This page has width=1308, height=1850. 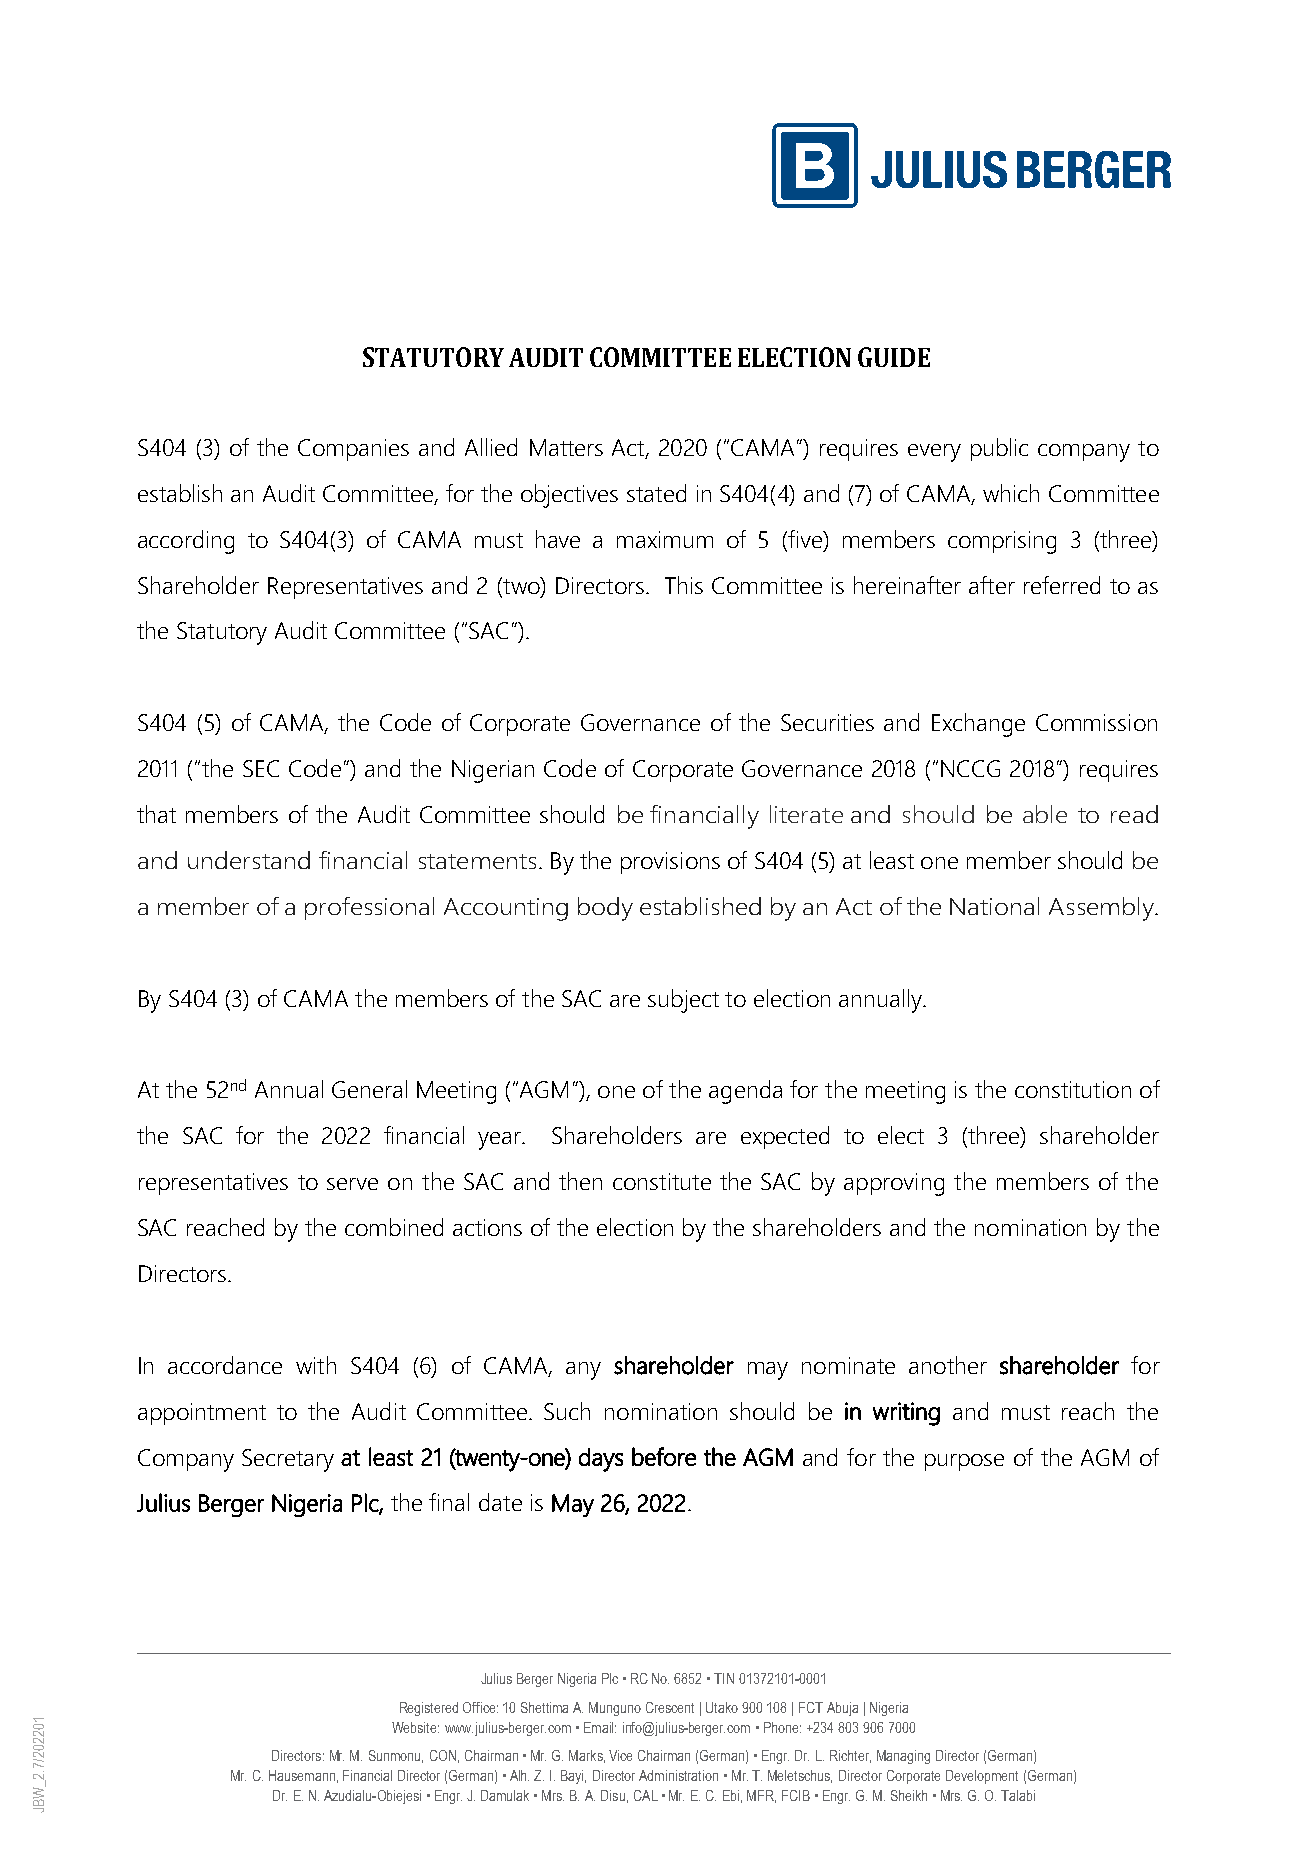 I want to click on another, so click(x=948, y=1365).
